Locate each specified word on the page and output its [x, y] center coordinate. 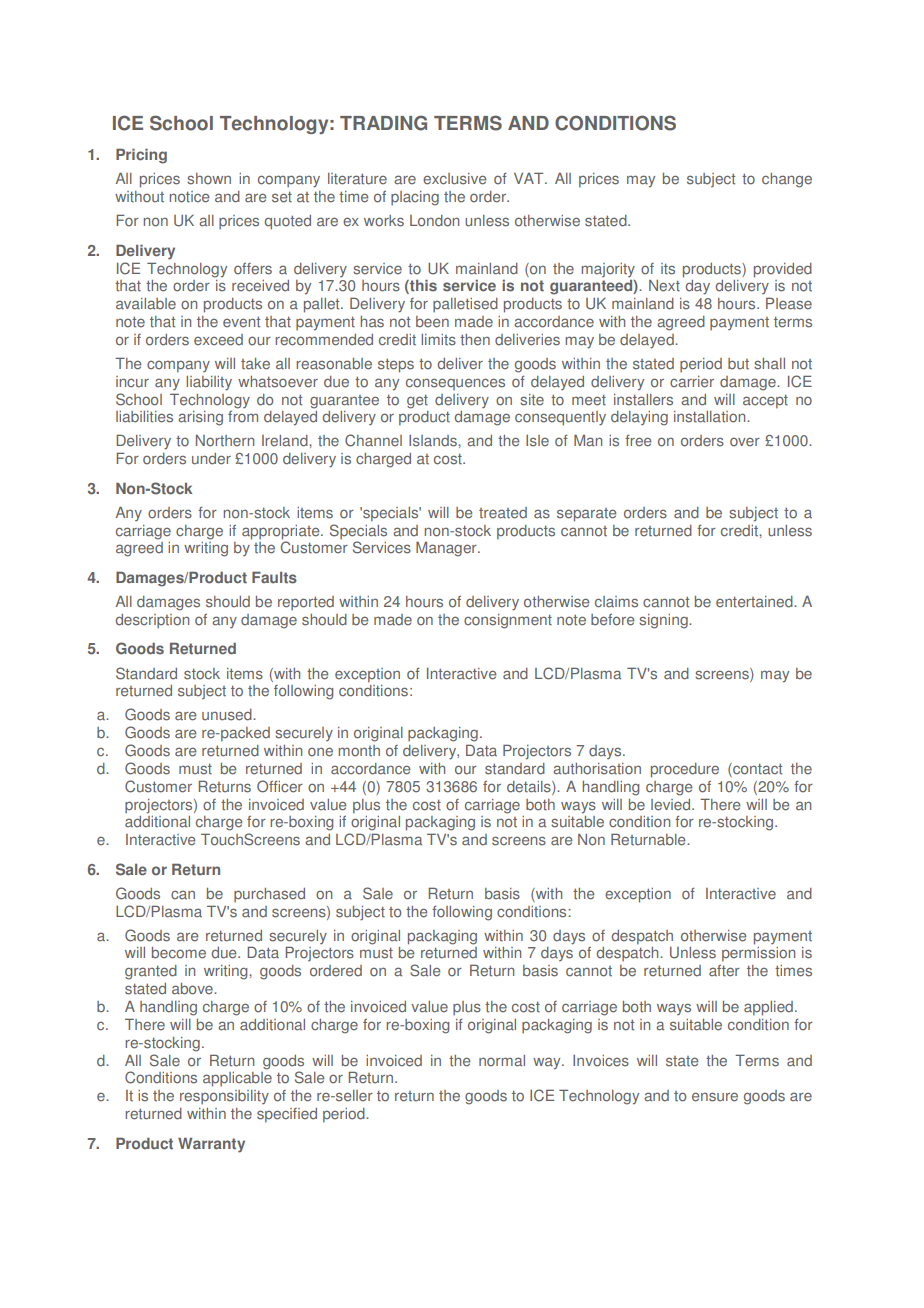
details [530, 788]
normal [502, 1061]
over [745, 442]
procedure [685, 770]
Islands [434, 441]
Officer [280, 786]
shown [209, 179]
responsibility [224, 1097]
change [787, 180]
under [211, 459]
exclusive [454, 179]
